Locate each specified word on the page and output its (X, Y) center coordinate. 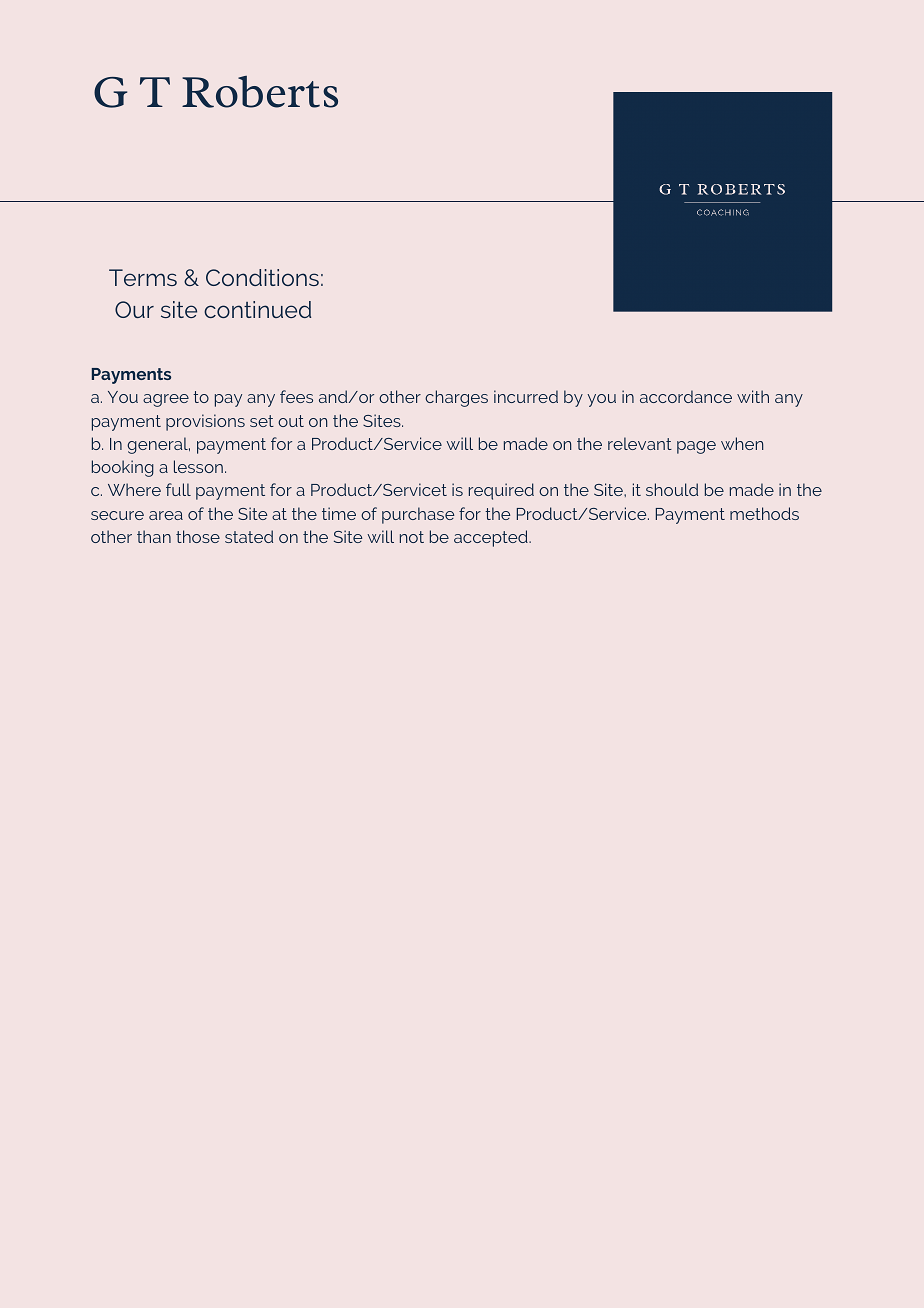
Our (134, 309)
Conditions (262, 277)
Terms (143, 277)
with (753, 396)
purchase (418, 515)
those (198, 536)
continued (257, 309)
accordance (686, 396)
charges (456, 398)
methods (764, 513)
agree (166, 400)
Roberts (260, 92)
